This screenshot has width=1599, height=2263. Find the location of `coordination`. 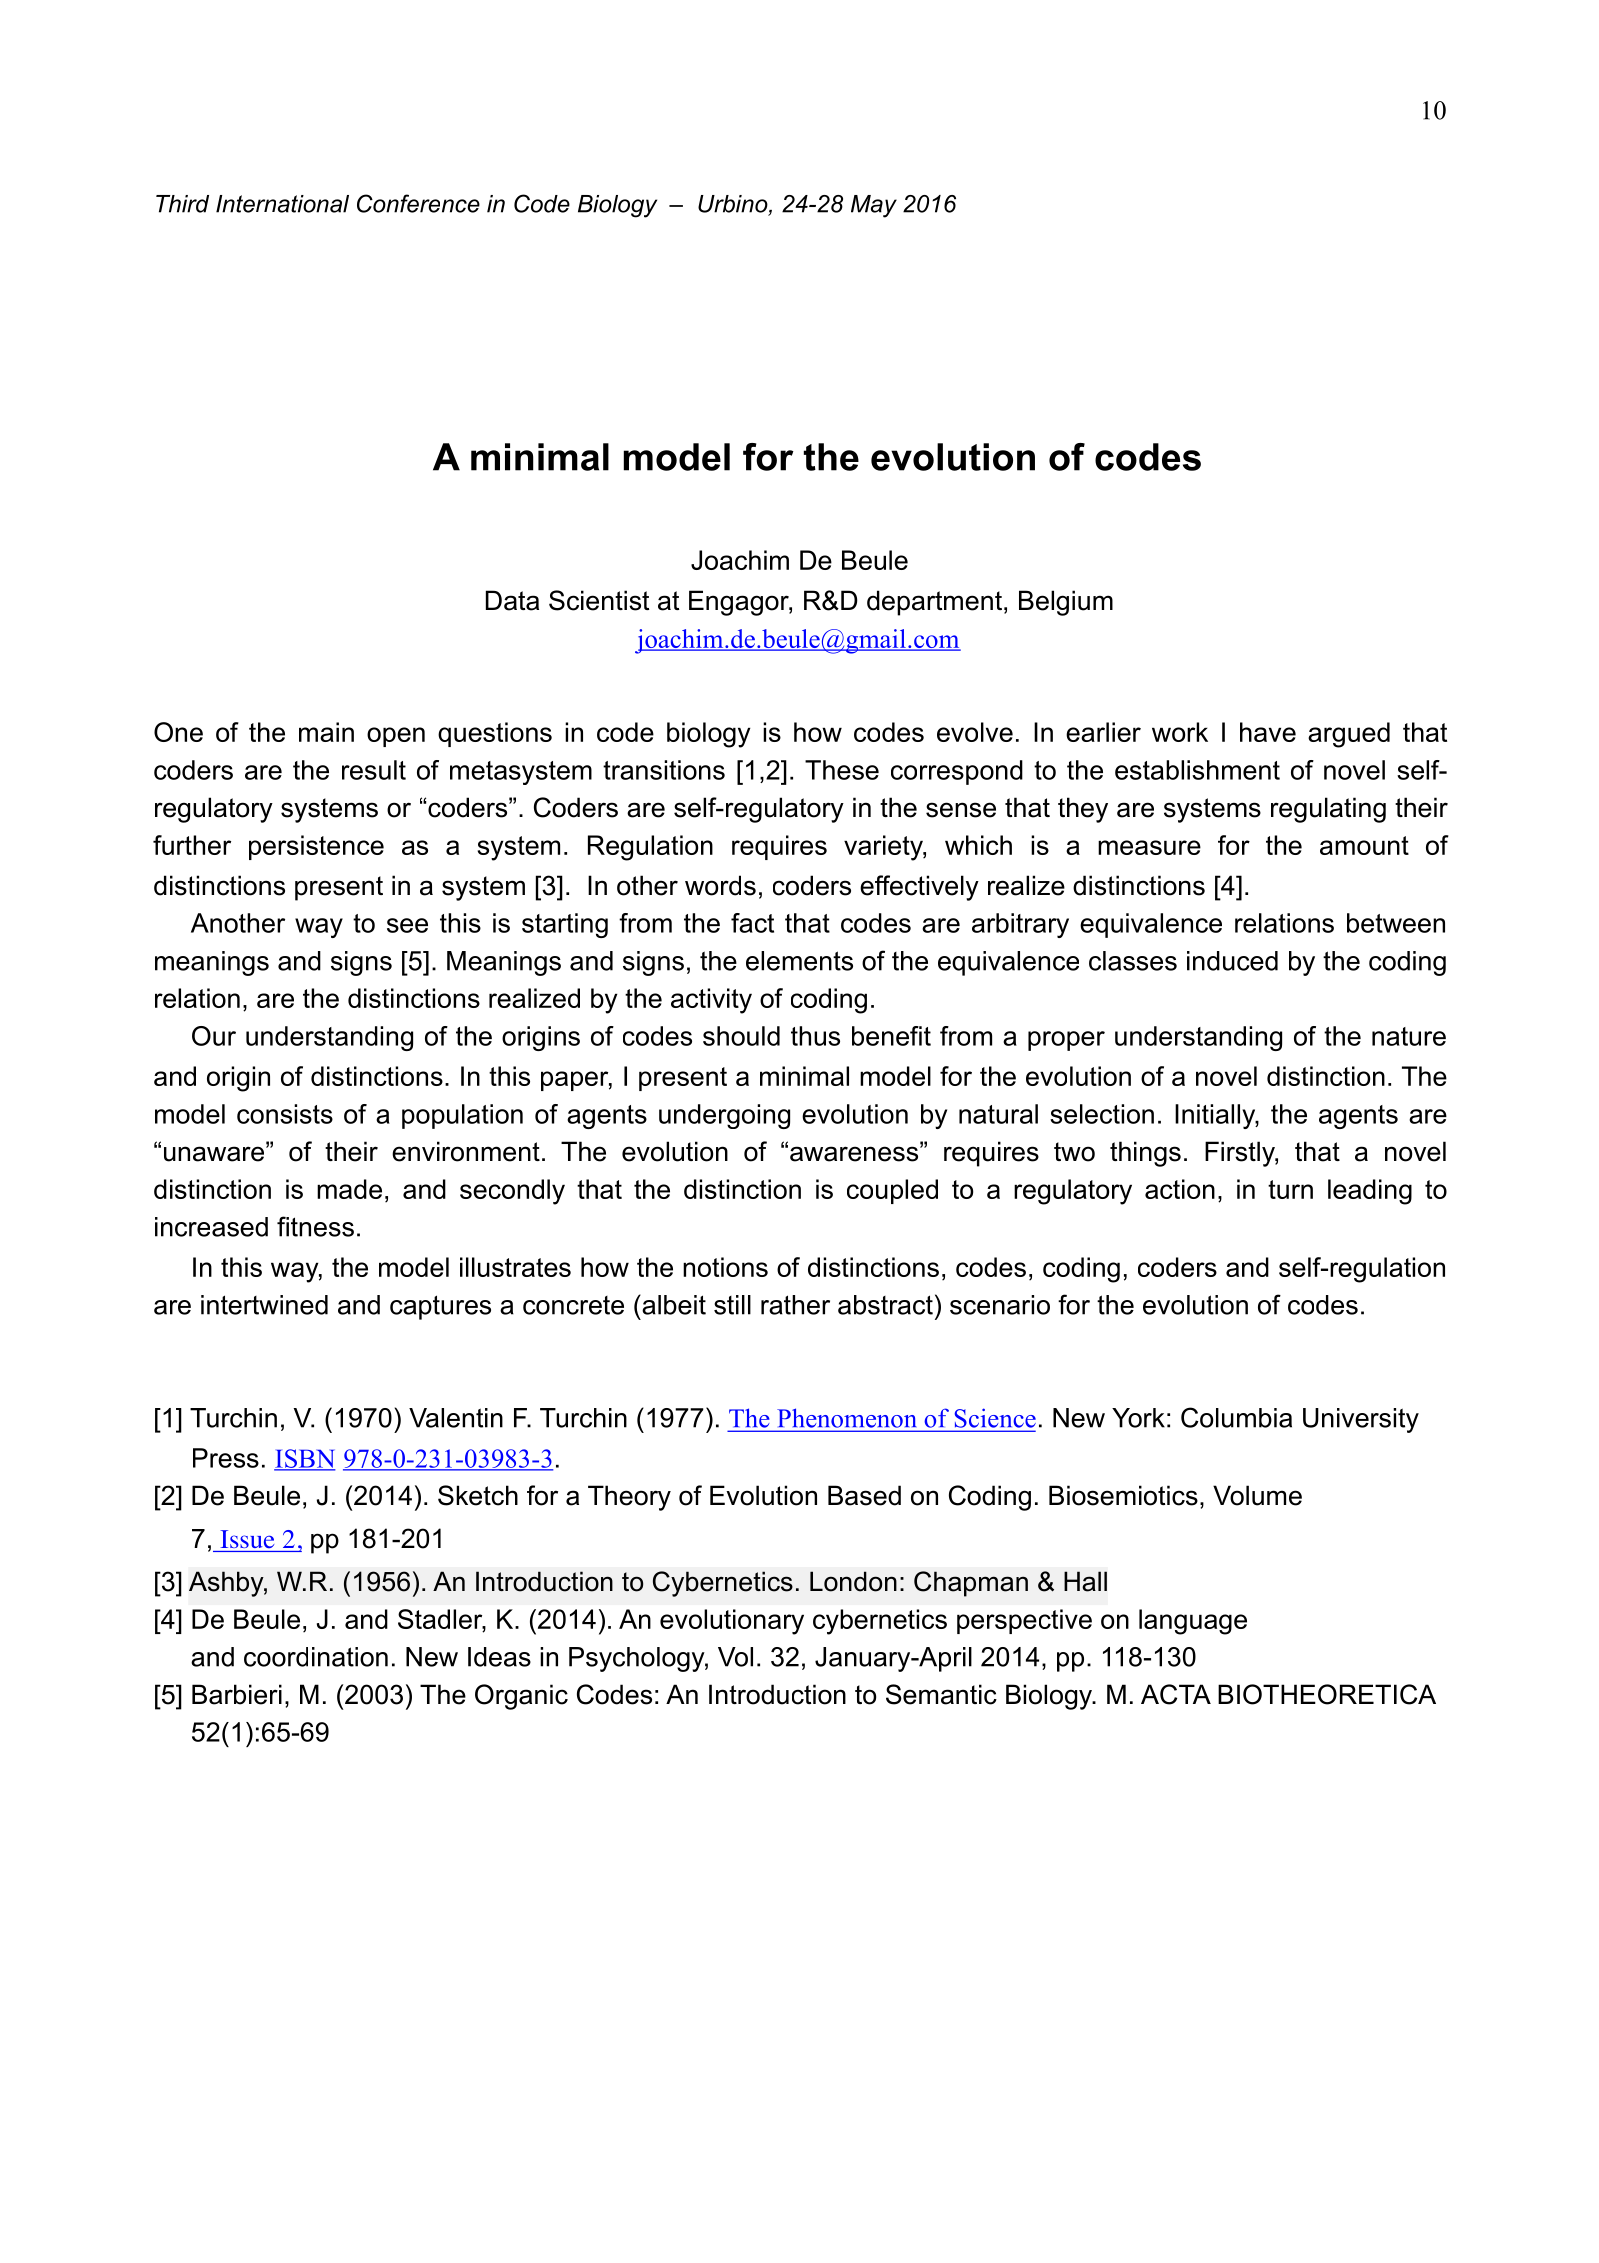

coordination is located at coordinates (316, 1657).
